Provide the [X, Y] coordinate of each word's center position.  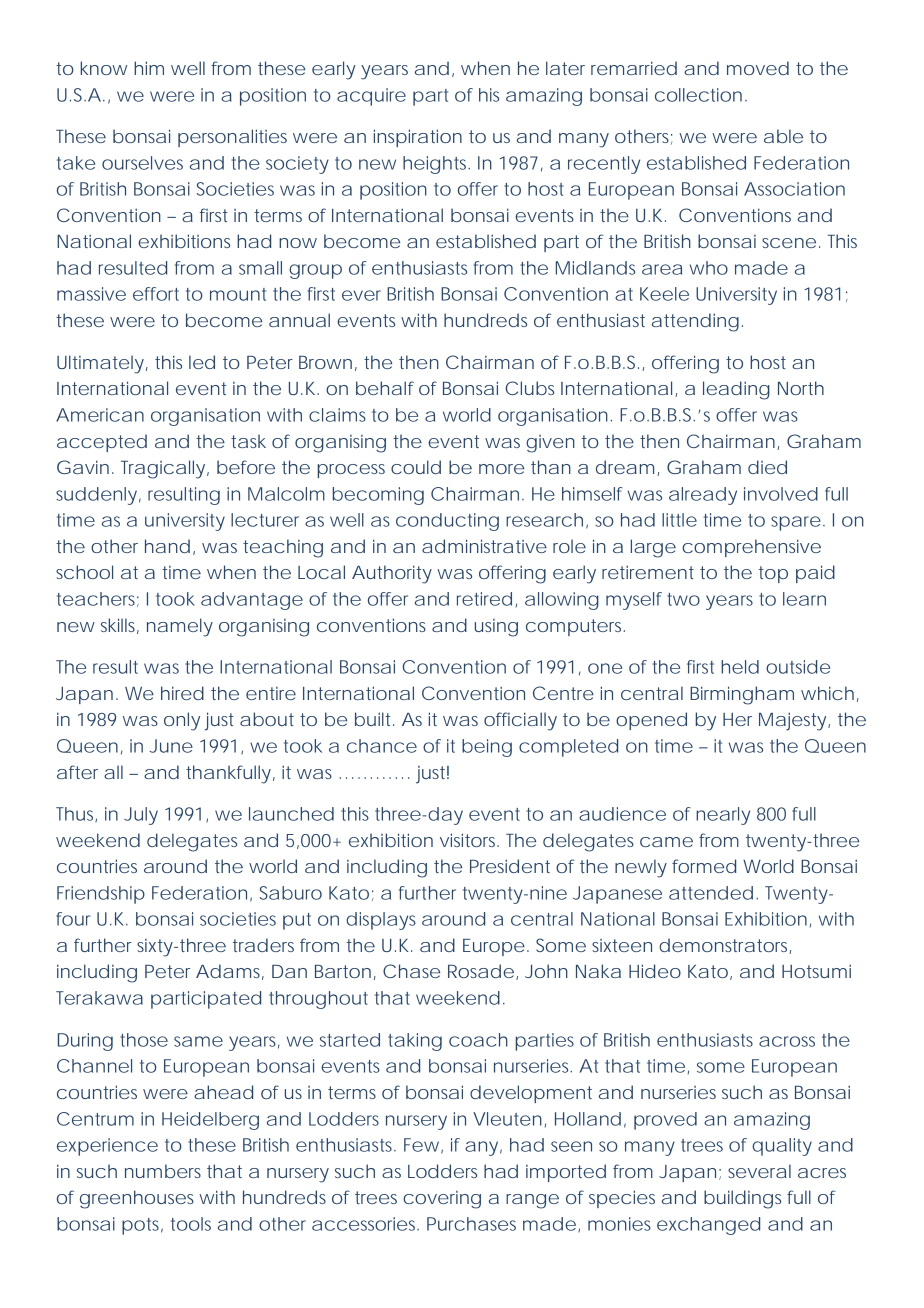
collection [698, 95]
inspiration [417, 138]
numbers [163, 1171]
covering [442, 1200]
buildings [742, 1199]
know [103, 68]
